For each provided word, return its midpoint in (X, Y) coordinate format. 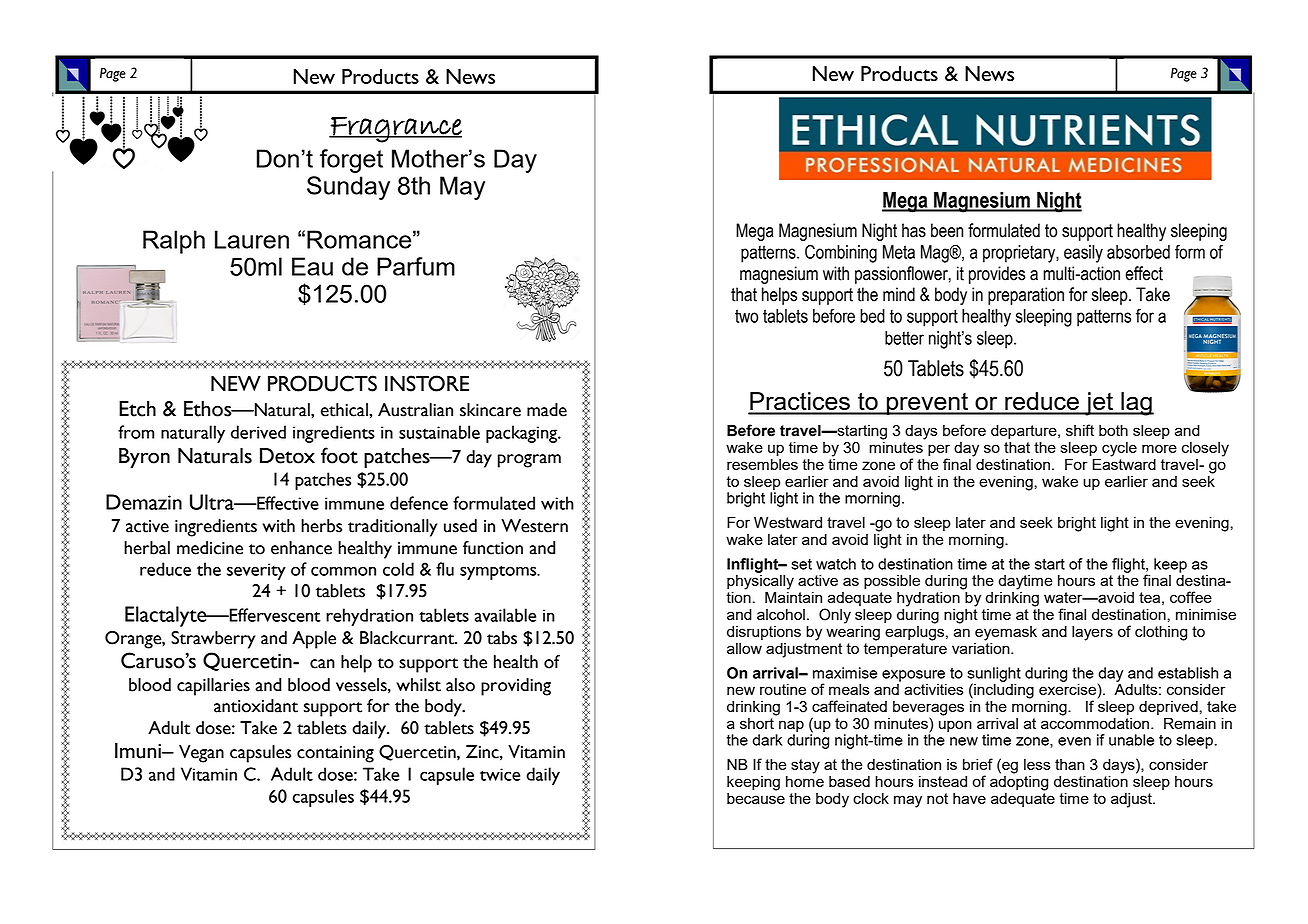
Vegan (201, 754)
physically (760, 582)
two (746, 316)
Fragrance (395, 129)
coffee (1191, 597)
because (756, 797)
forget (351, 161)
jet (1099, 404)
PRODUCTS (322, 383)
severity (256, 571)
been (947, 230)
